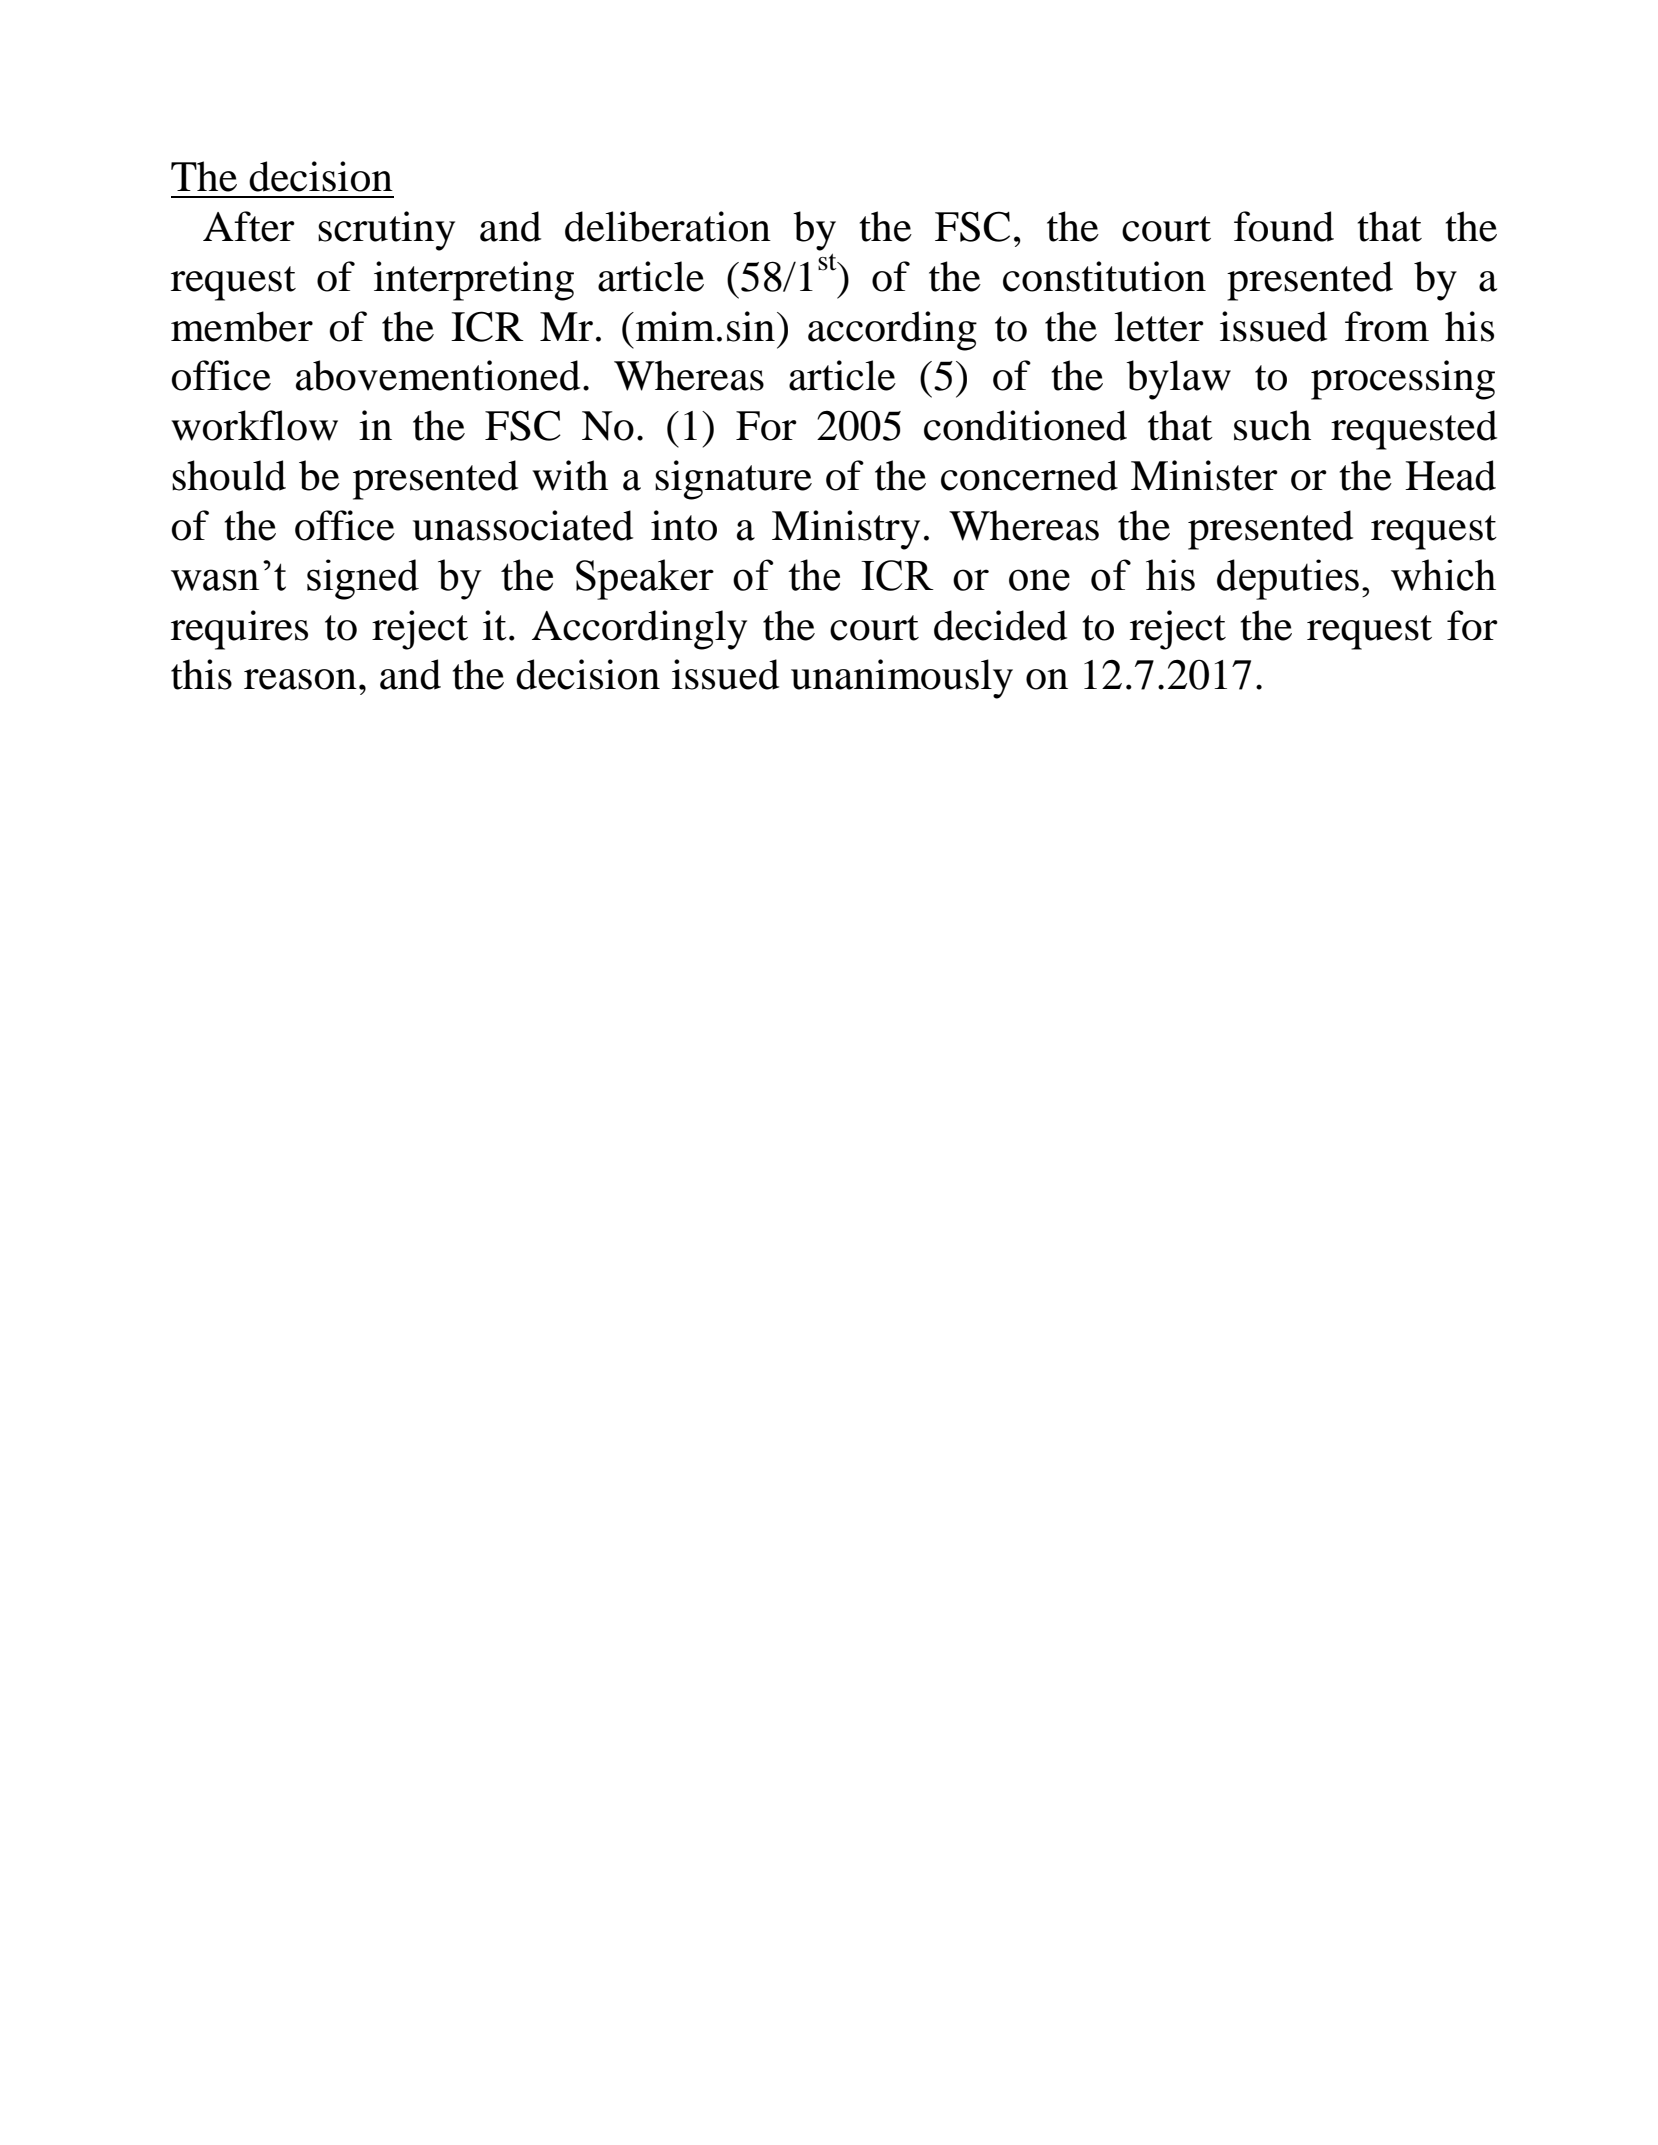  What do you see at coordinates (902, 679) in the page?
I see `unanimously` at bounding box center [902, 679].
